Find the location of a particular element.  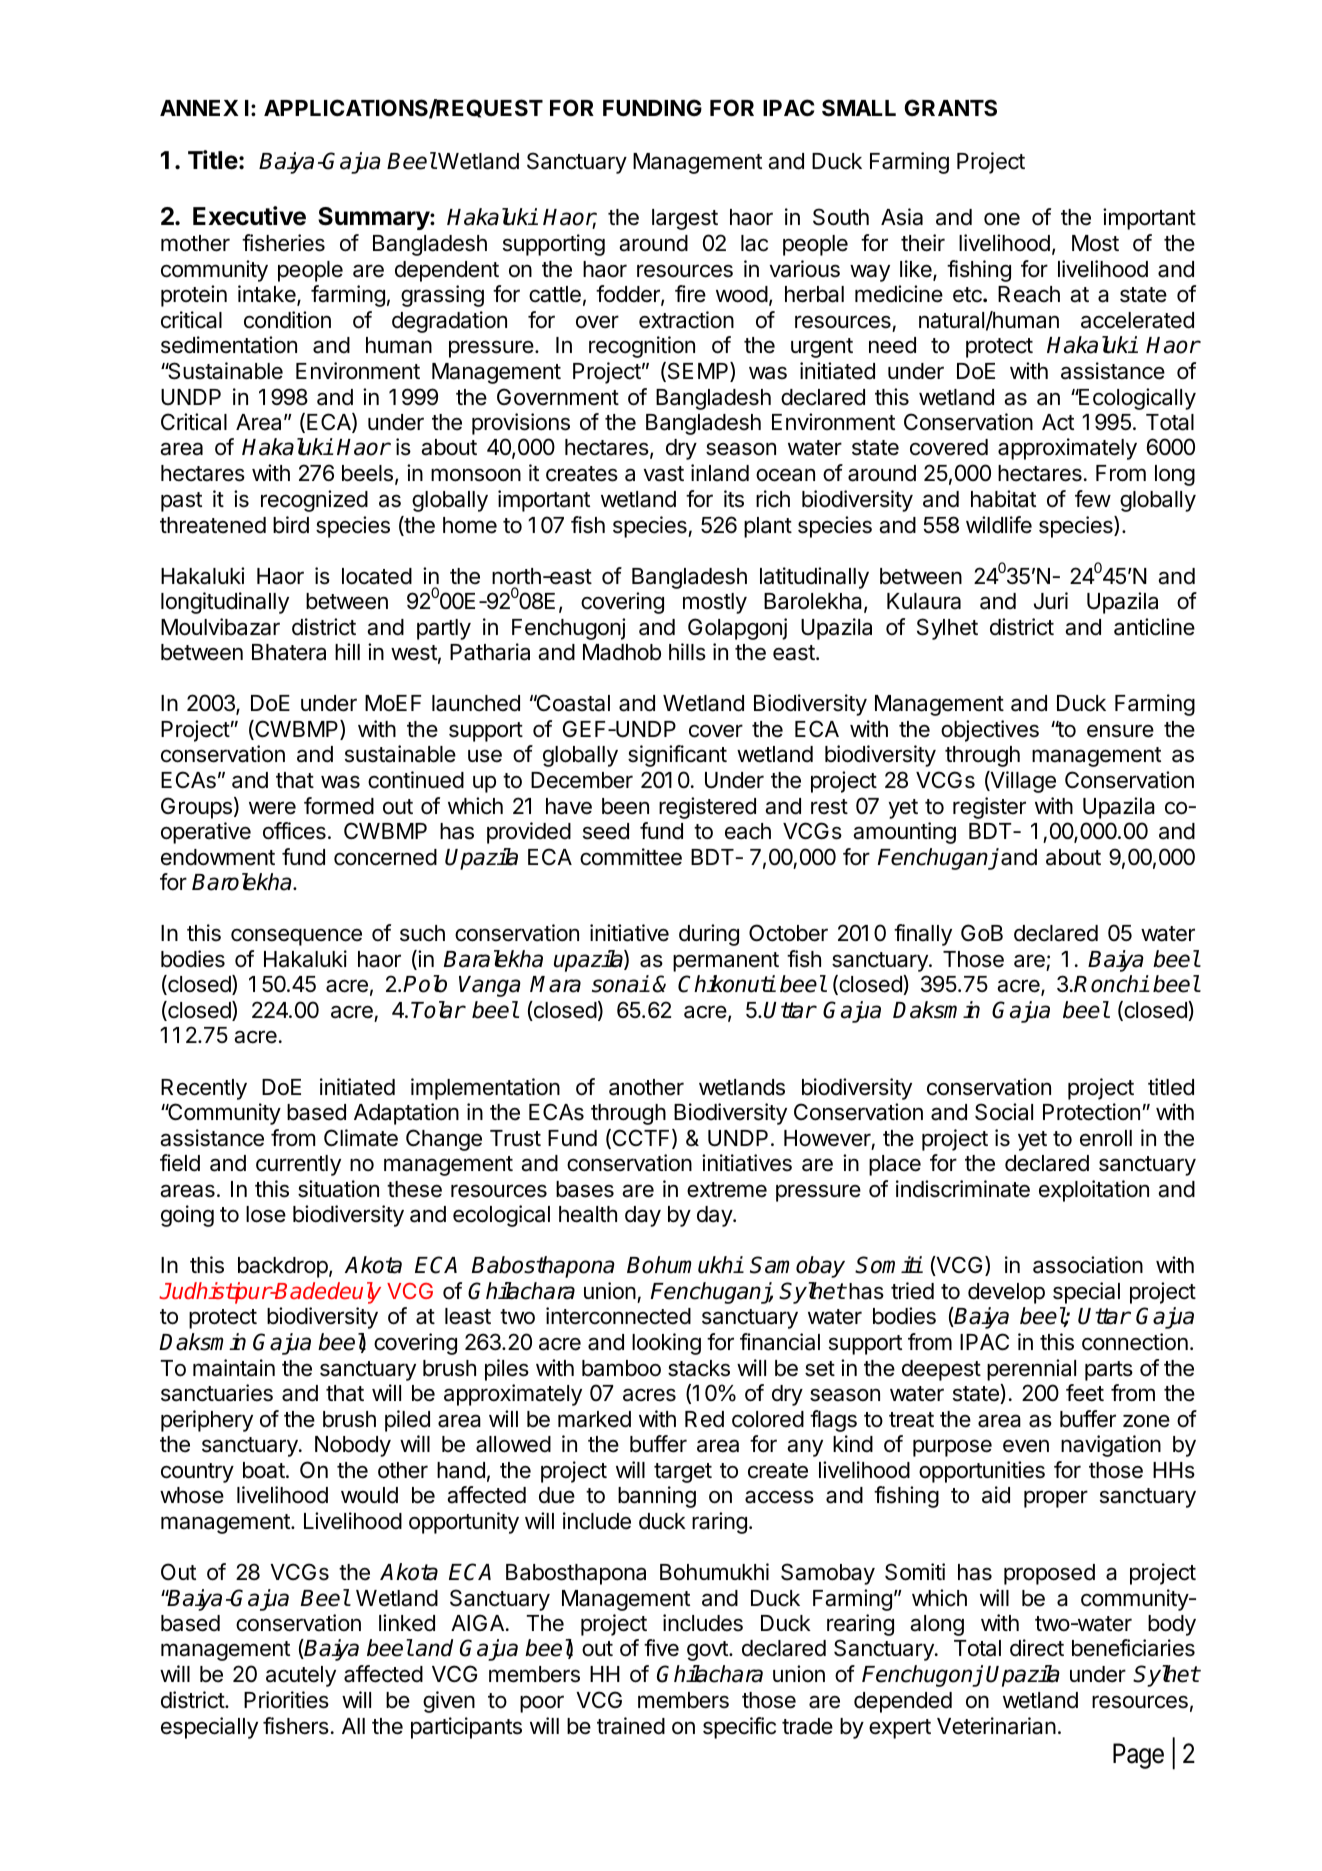

Priorities is located at coordinates (286, 1700).
